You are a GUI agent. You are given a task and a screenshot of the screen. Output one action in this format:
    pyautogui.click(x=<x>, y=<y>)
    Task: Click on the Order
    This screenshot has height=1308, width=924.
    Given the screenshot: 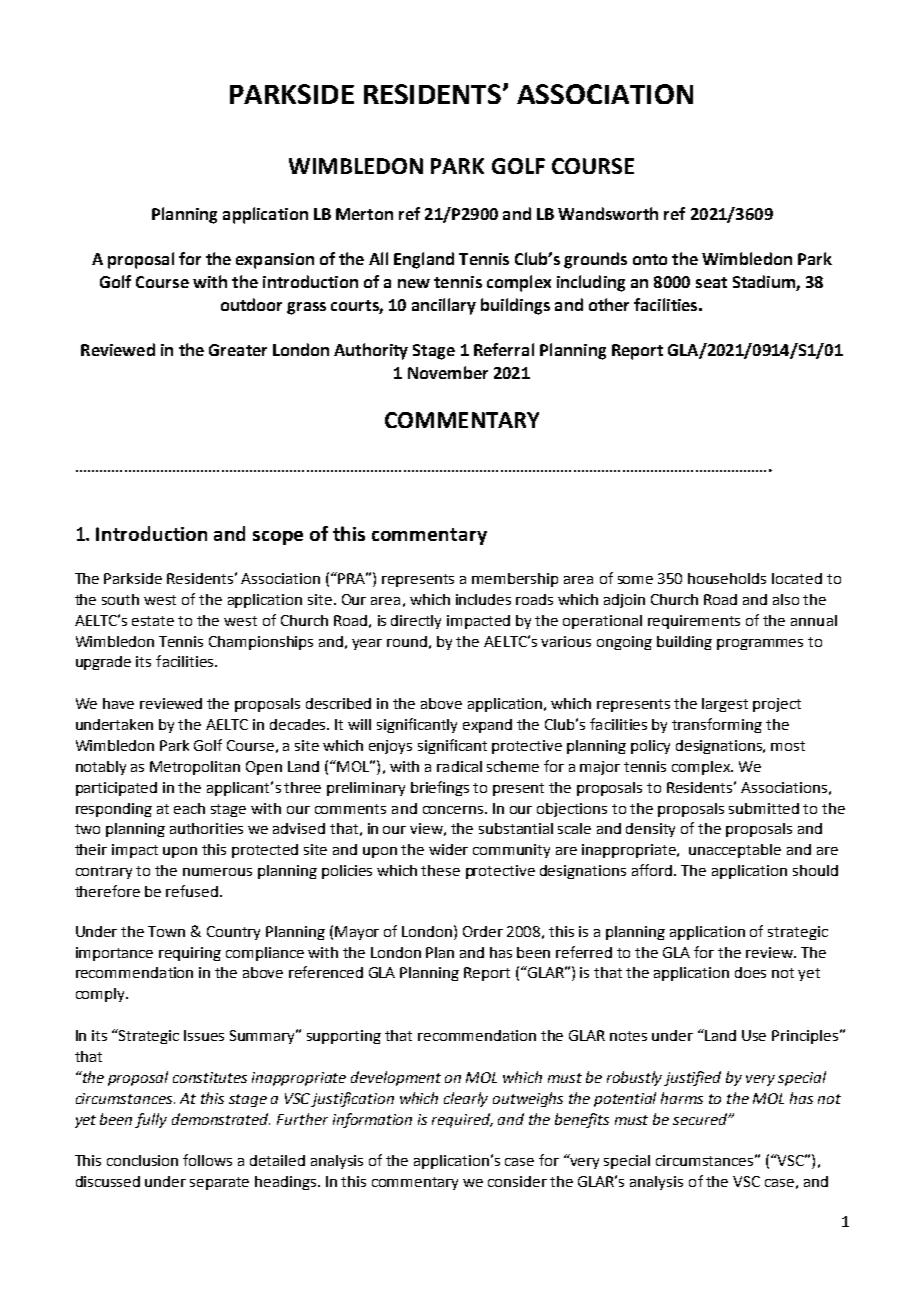 What is the action you would take?
    pyautogui.click(x=483, y=931)
